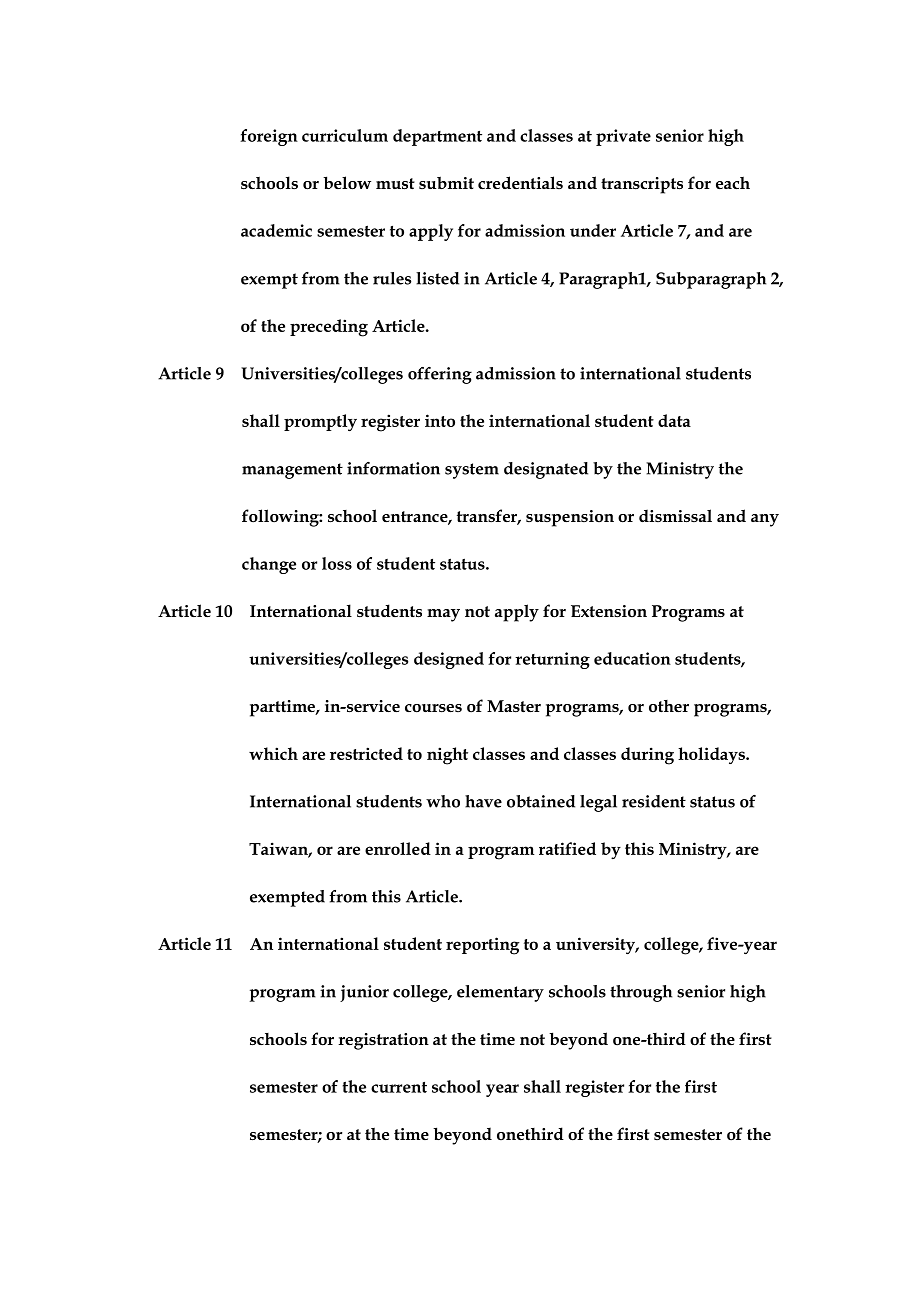  I want to click on obtained, so click(541, 801).
